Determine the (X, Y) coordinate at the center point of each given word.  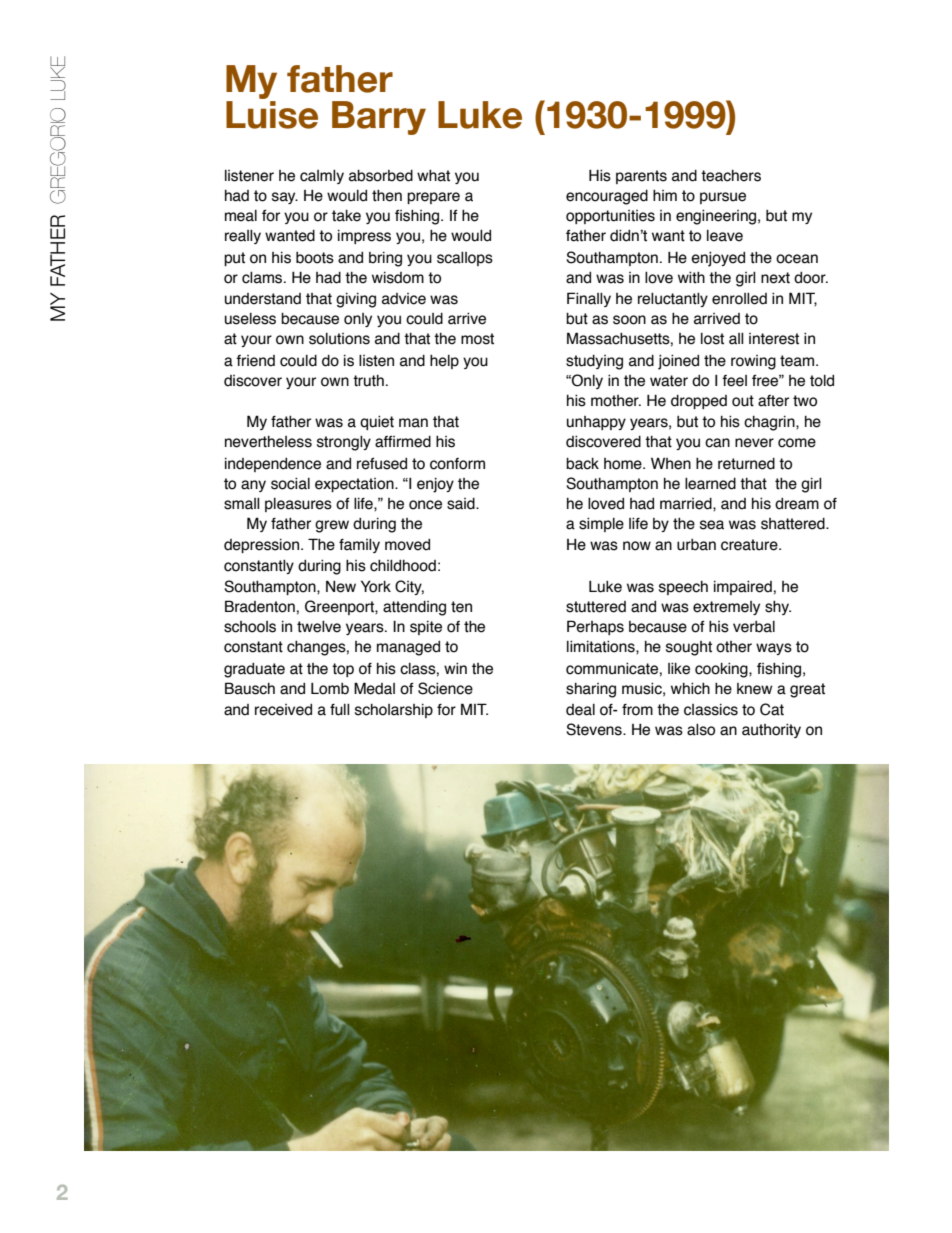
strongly (344, 443)
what (433, 176)
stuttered (596, 607)
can (717, 443)
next (775, 278)
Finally (589, 299)
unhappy (596, 423)
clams (263, 278)
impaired (743, 587)
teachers (731, 176)
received (283, 710)
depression (263, 546)
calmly (322, 177)
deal (580, 710)
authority (771, 730)
